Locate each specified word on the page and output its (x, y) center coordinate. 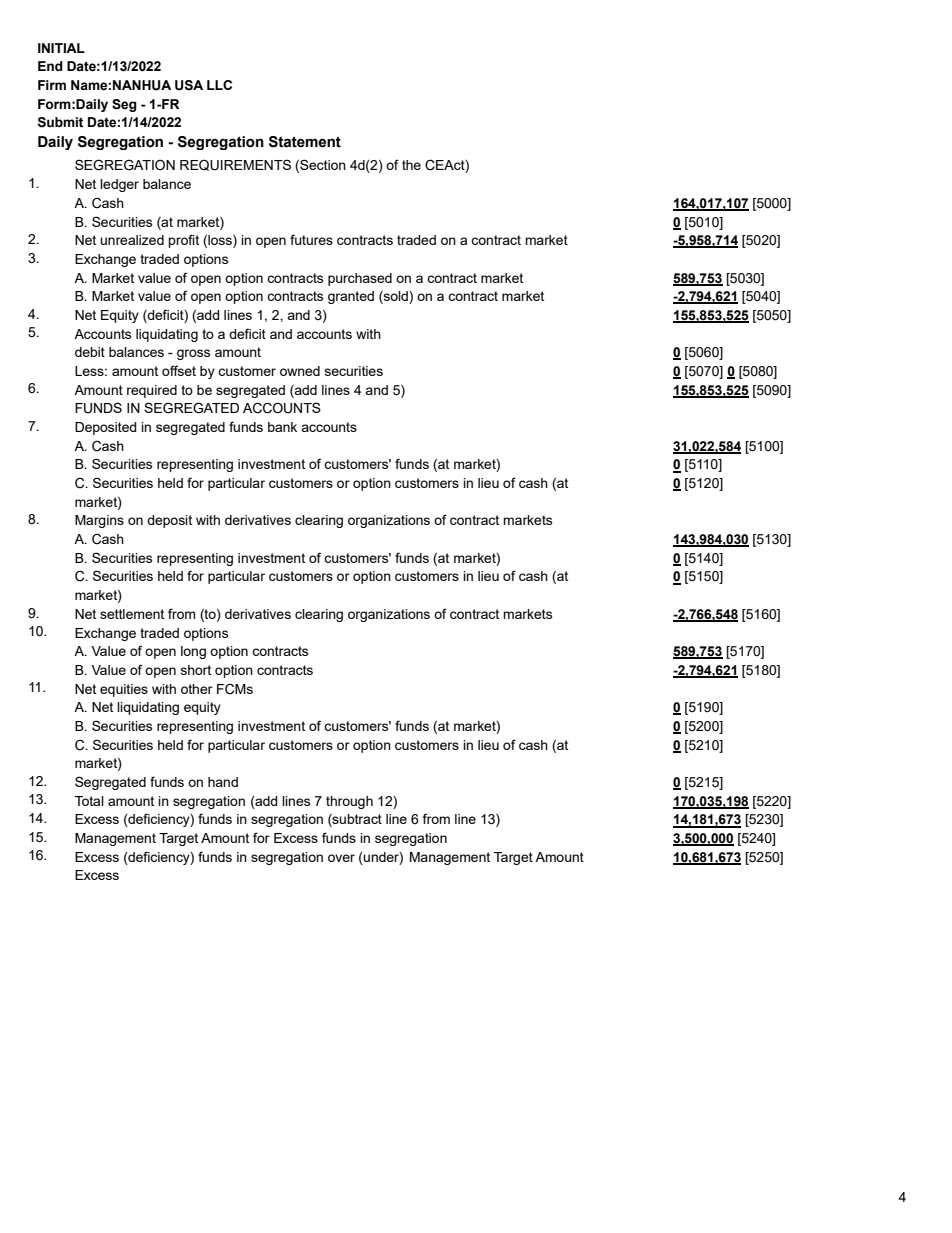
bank (282, 427)
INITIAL (61, 48)
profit (183, 241)
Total (89, 801)
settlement (132, 614)
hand (223, 782)
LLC (219, 85)
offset (179, 370)
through (349, 802)
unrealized (132, 240)
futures (311, 239)
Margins (99, 521)
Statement (305, 142)
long (193, 652)
